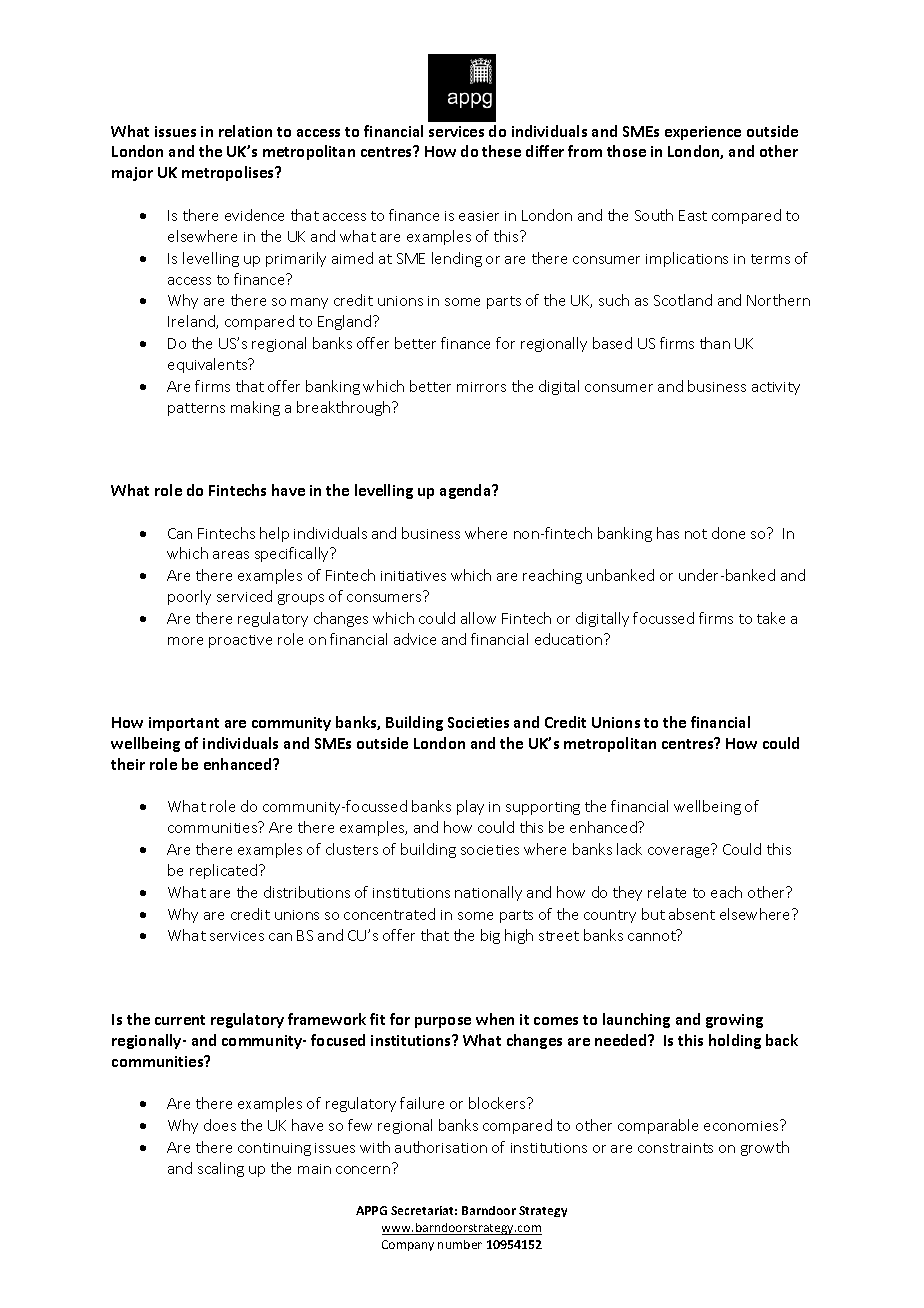 The image size is (924, 1308). I want to click on take, so click(771, 618).
